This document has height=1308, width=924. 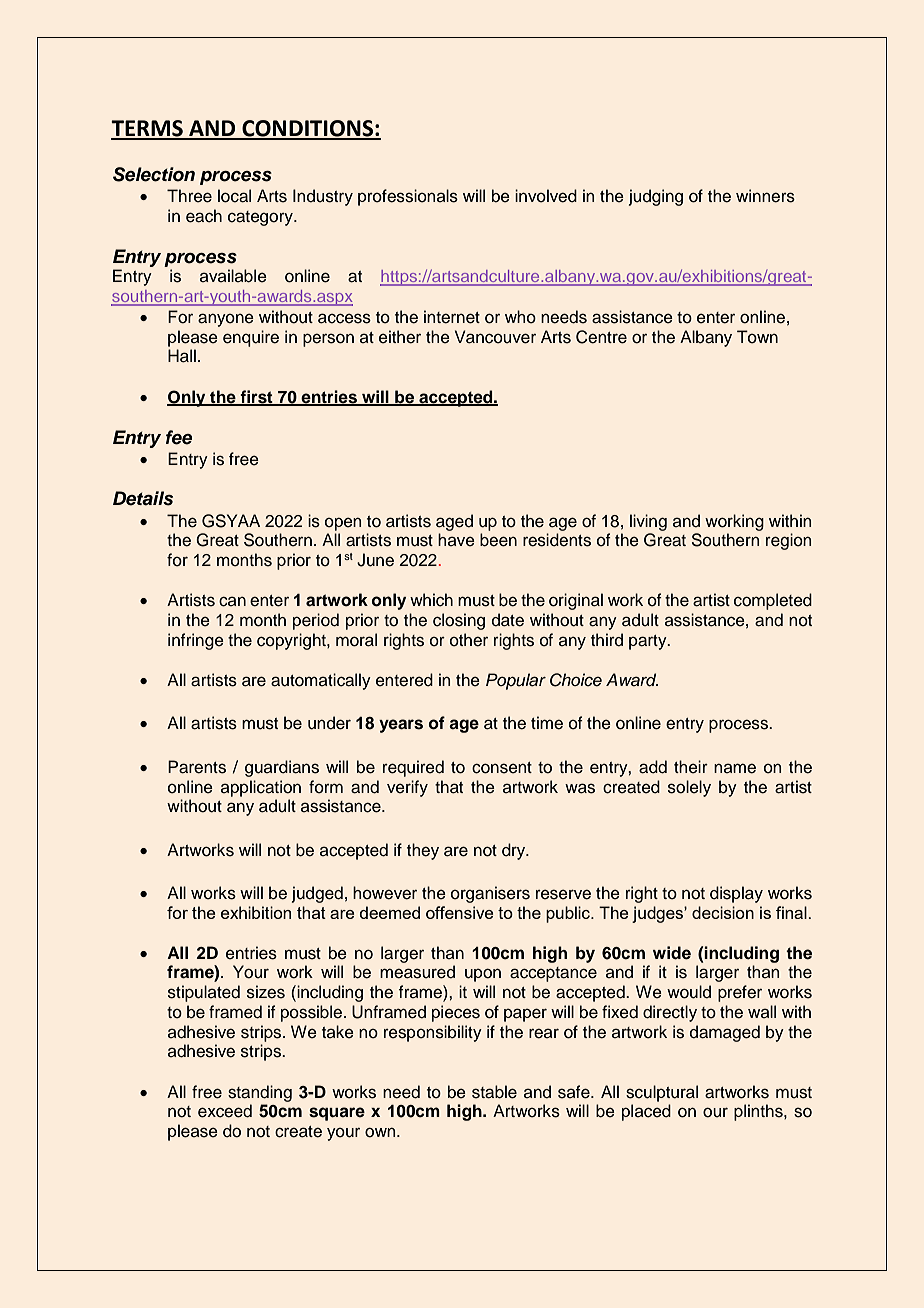 What do you see at coordinates (196, 641) in the document?
I see `infringe` at bounding box center [196, 641].
